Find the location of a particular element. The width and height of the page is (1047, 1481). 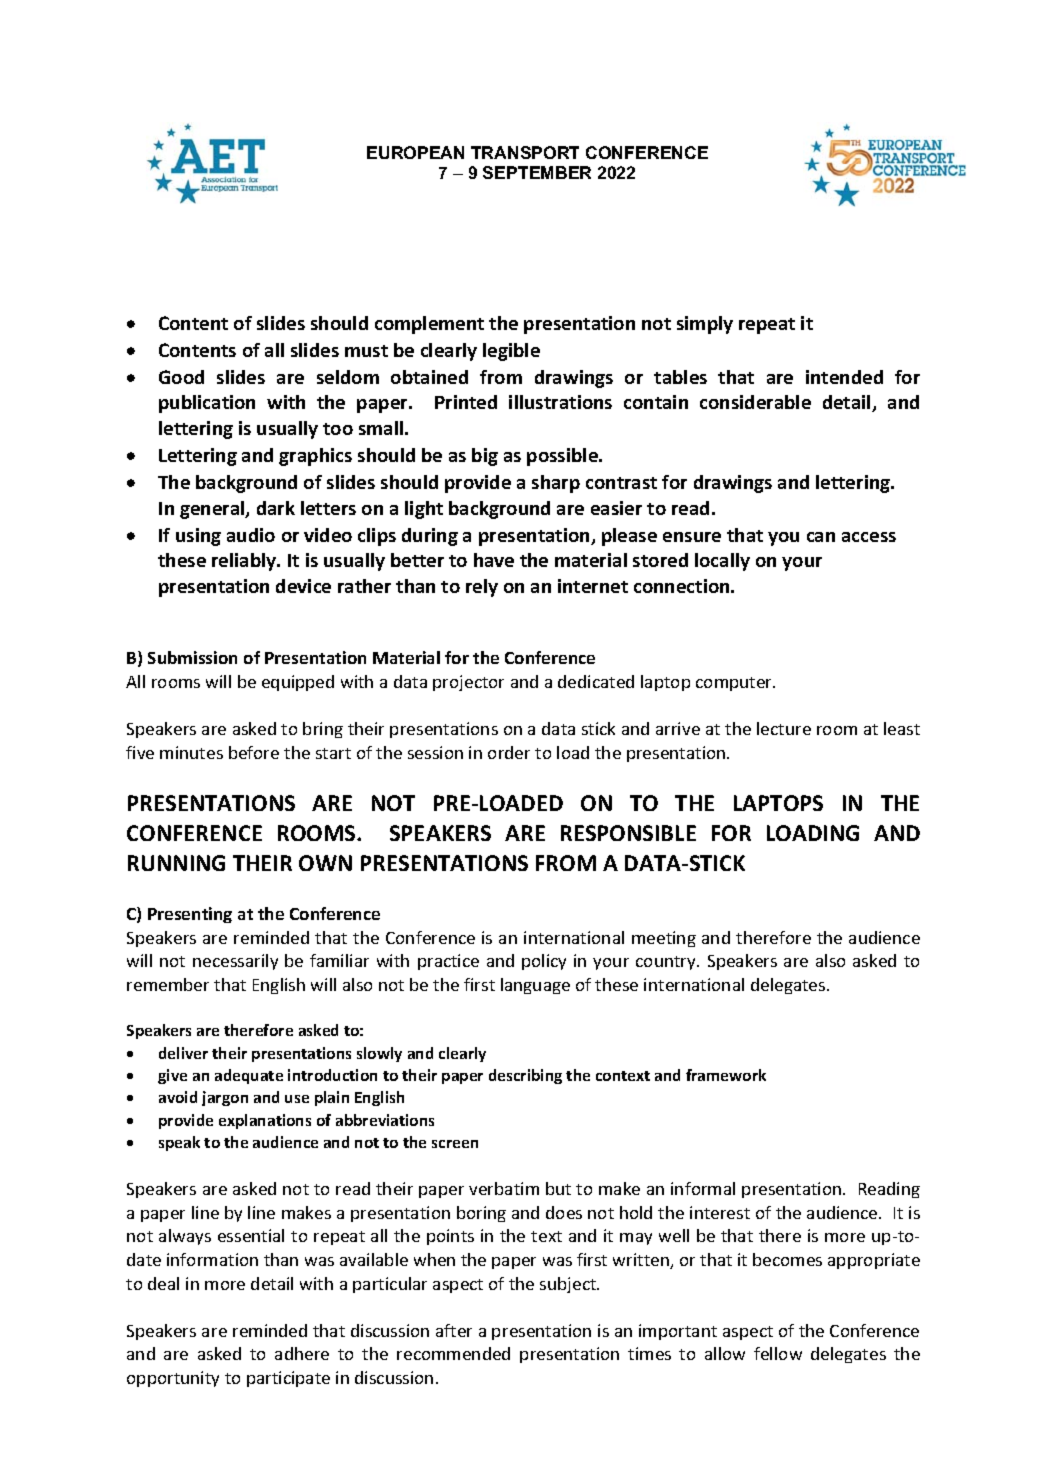

policy is located at coordinates (544, 962).
